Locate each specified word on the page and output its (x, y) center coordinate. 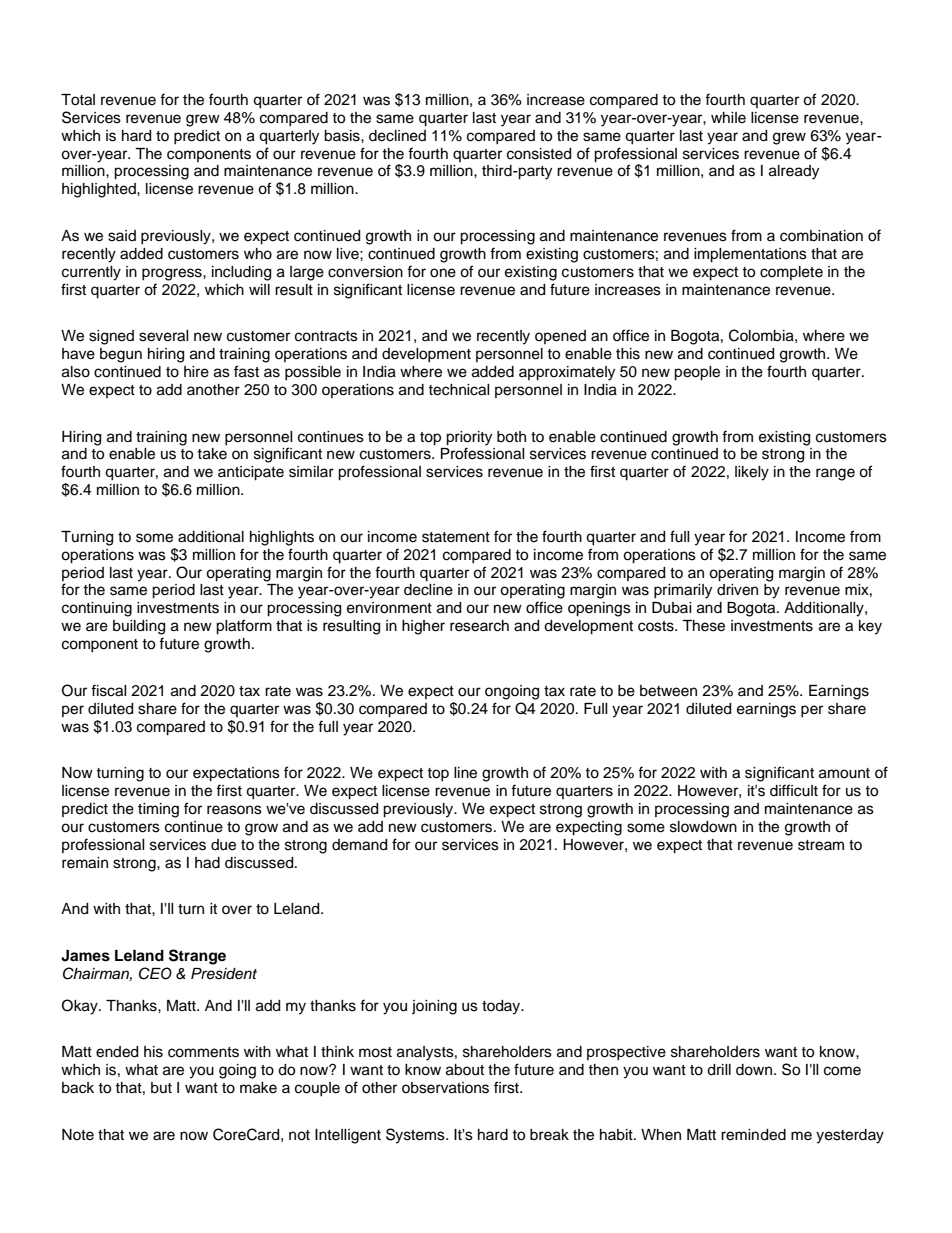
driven (737, 590)
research (479, 626)
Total (78, 100)
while (728, 118)
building (139, 627)
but (161, 1088)
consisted (539, 154)
